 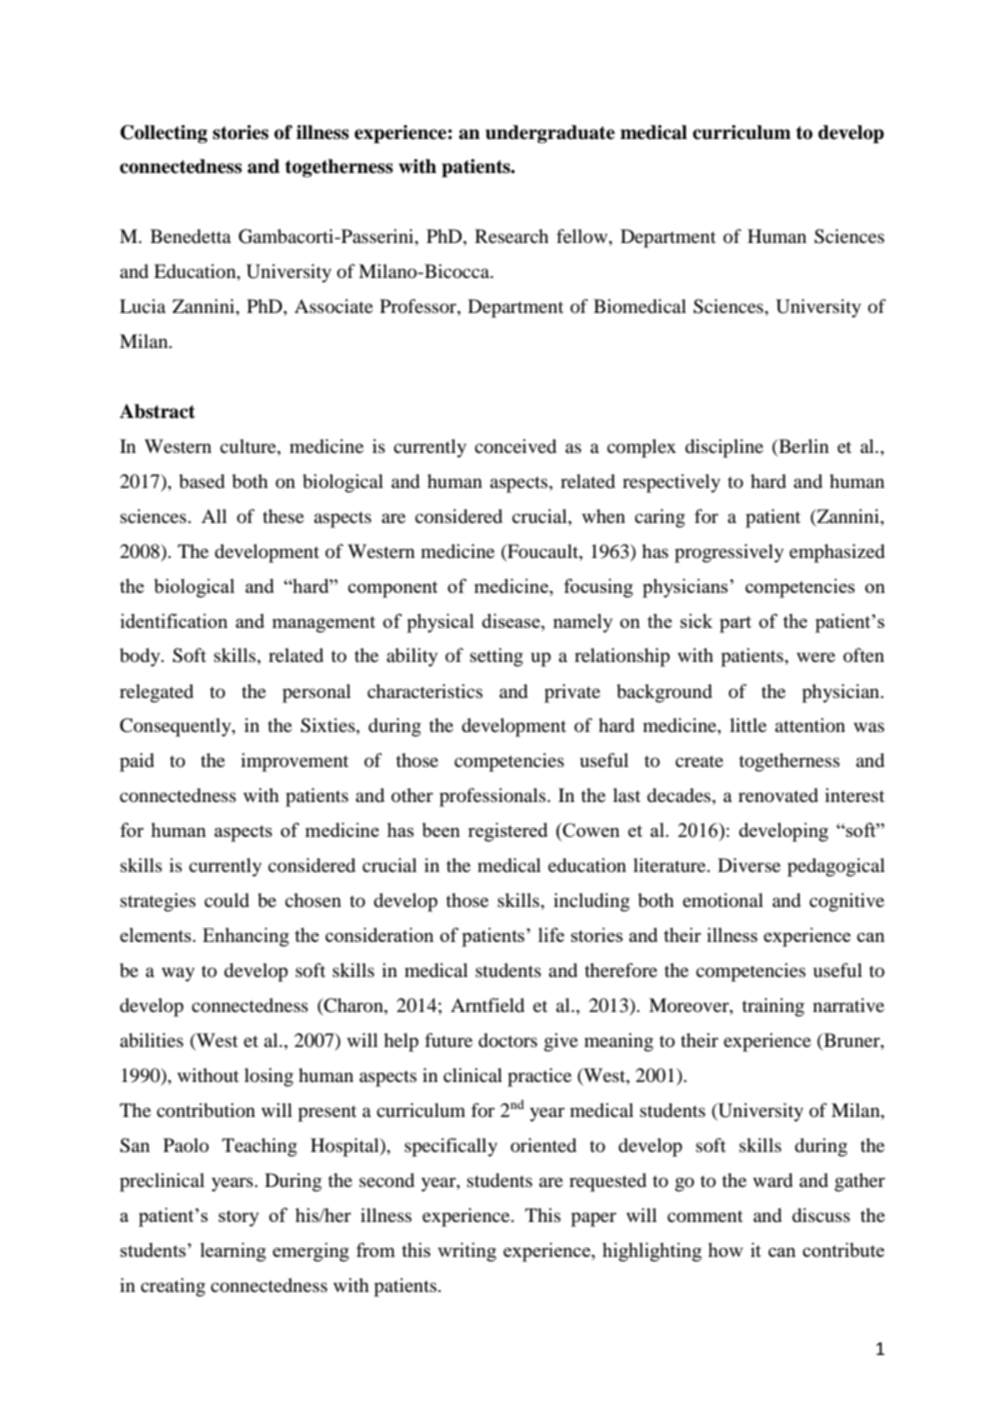 What do you see at coordinates (233, 1252) in the screenshot?
I see `learning` at bounding box center [233, 1252].
